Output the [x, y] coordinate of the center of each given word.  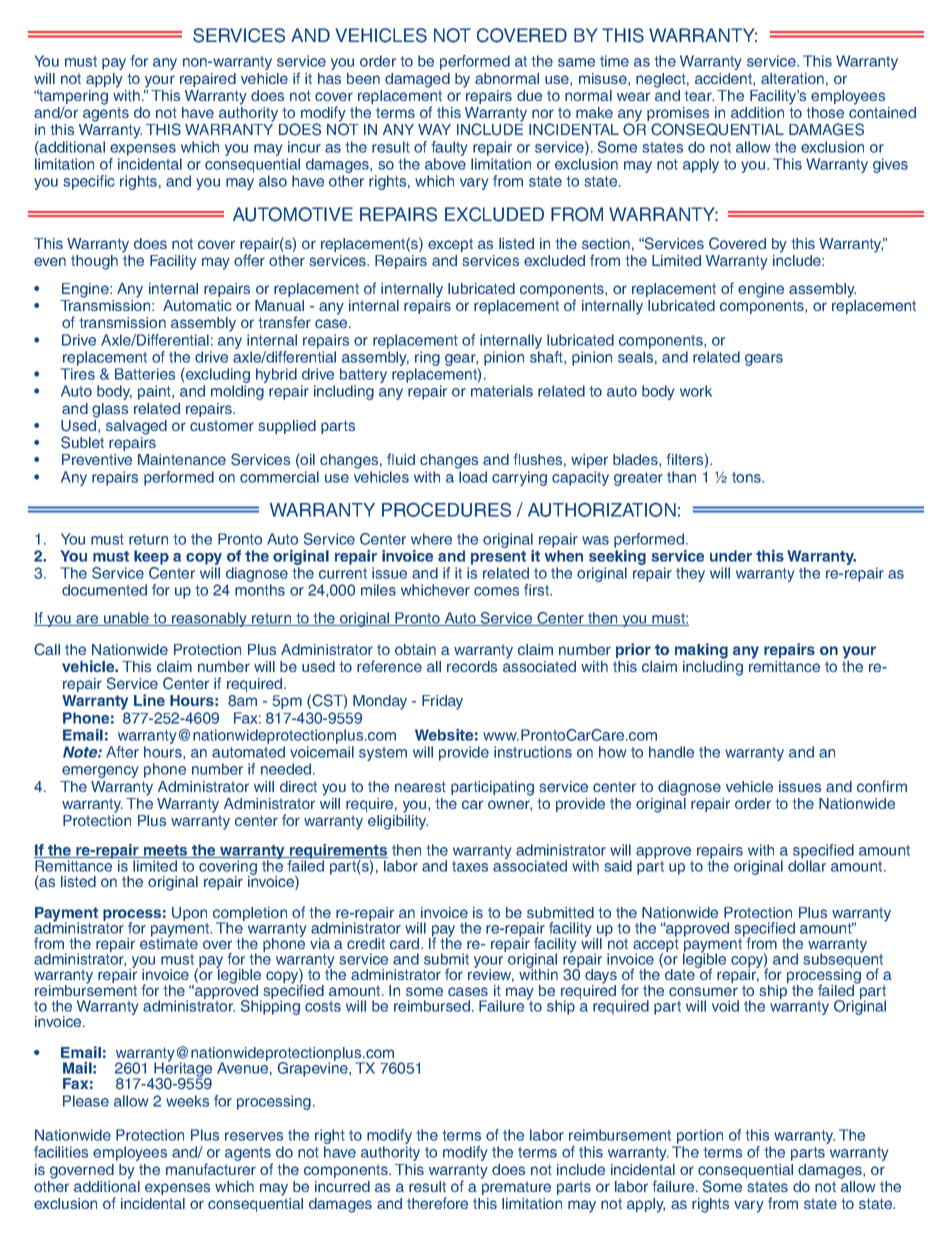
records [472, 666]
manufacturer [211, 1169]
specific [89, 182]
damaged [417, 80]
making [701, 651]
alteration [792, 78]
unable [126, 619]
